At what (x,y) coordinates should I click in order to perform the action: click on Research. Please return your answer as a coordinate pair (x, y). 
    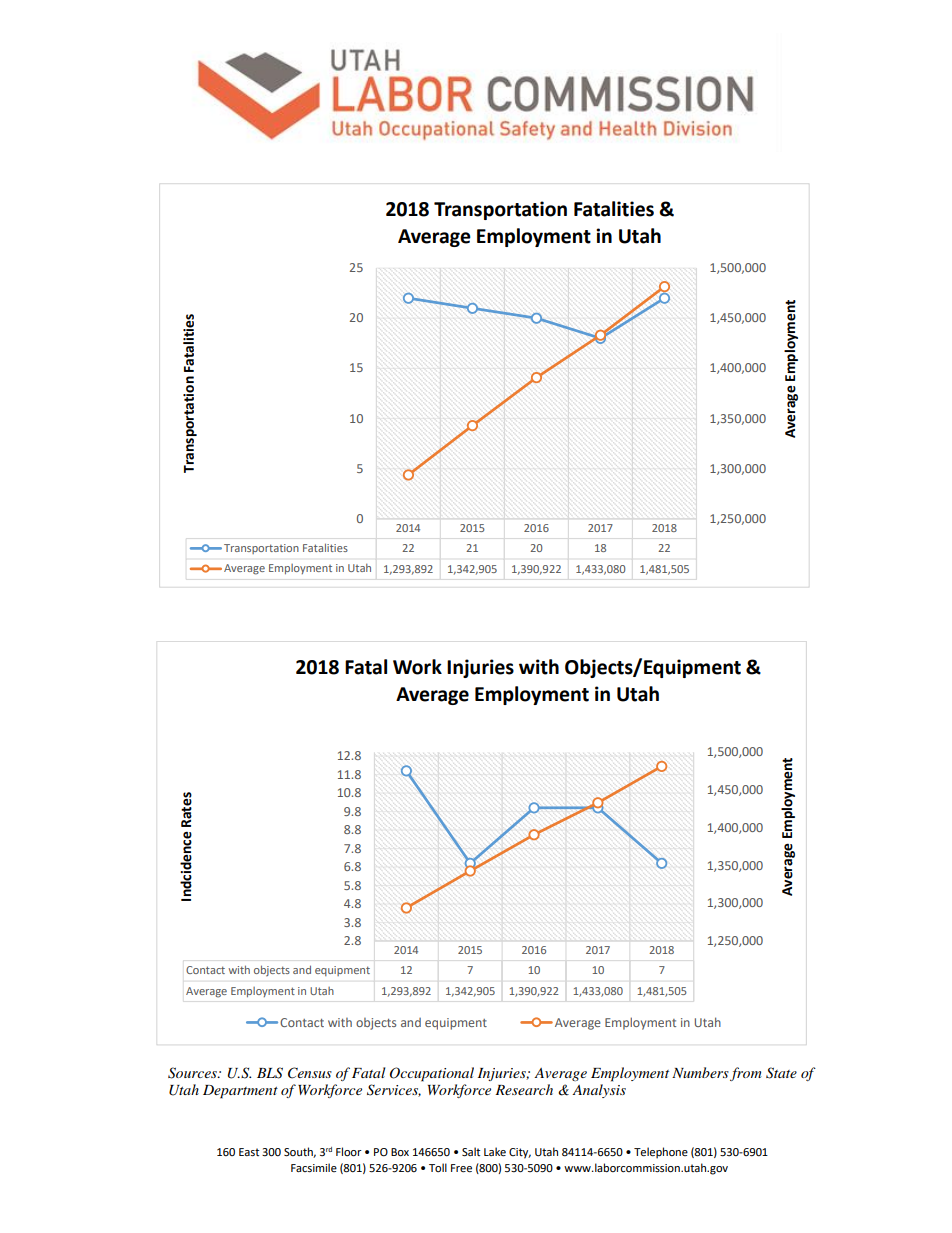
    Looking at the image, I should click on (524, 1089).
